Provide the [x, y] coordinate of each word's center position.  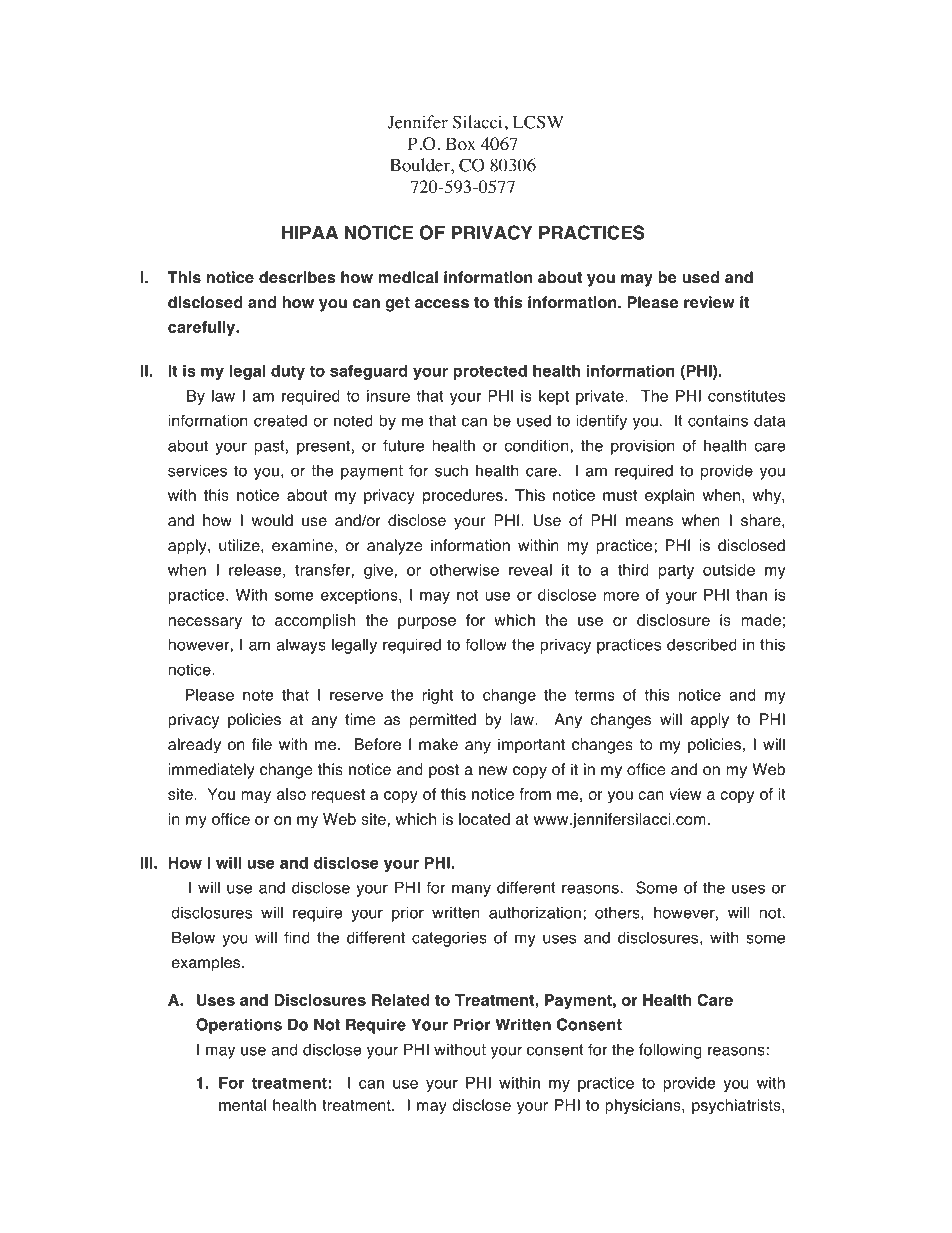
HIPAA [310, 232]
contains [718, 420]
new [493, 771]
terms [594, 695]
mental [242, 1105]
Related [401, 1000]
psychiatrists [737, 1106]
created [280, 420]
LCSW [538, 122]
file [262, 744]
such [451, 470]
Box [461, 144]
